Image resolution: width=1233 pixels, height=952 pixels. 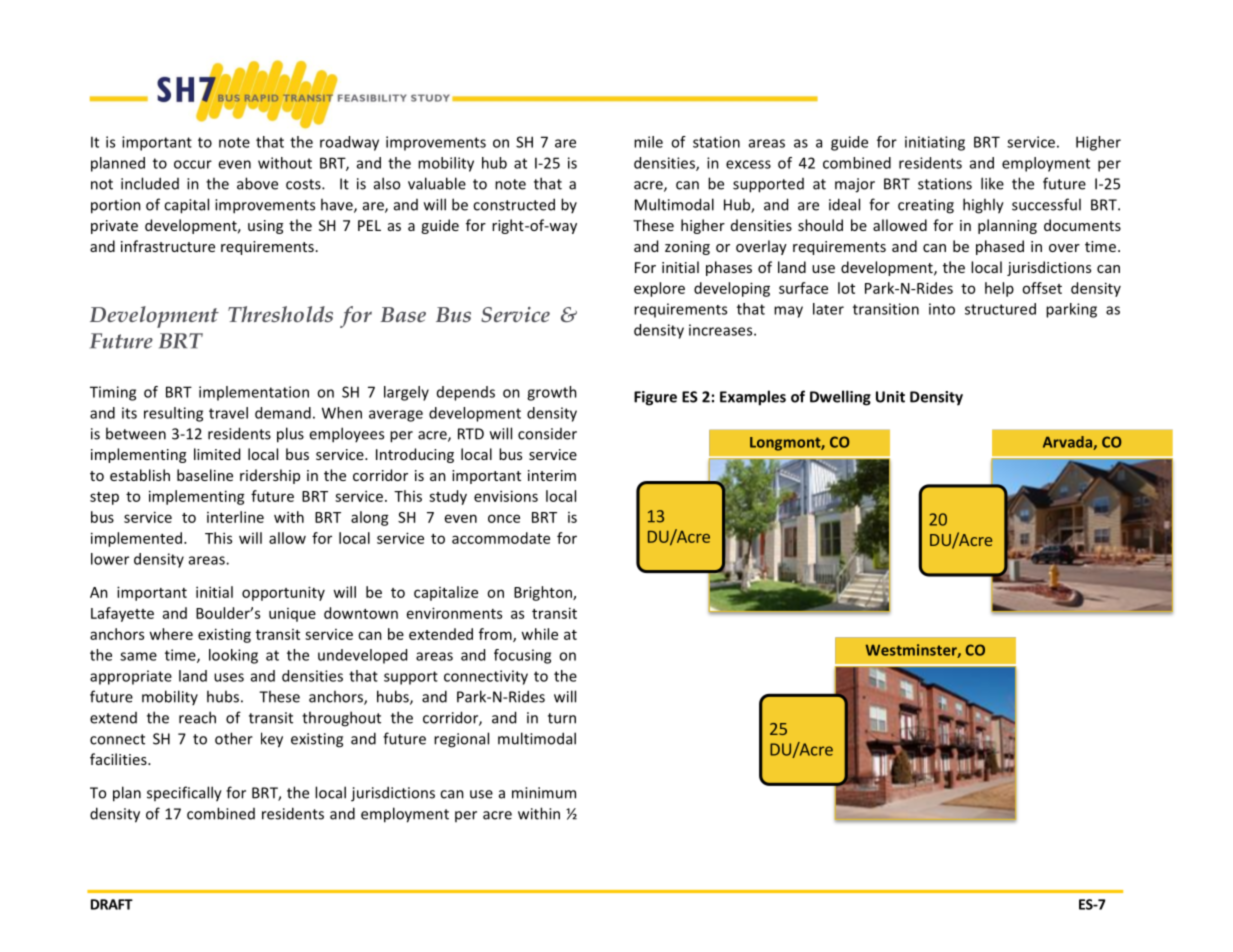 What do you see at coordinates (193, 164) in the image?
I see `occur` at bounding box center [193, 164].
